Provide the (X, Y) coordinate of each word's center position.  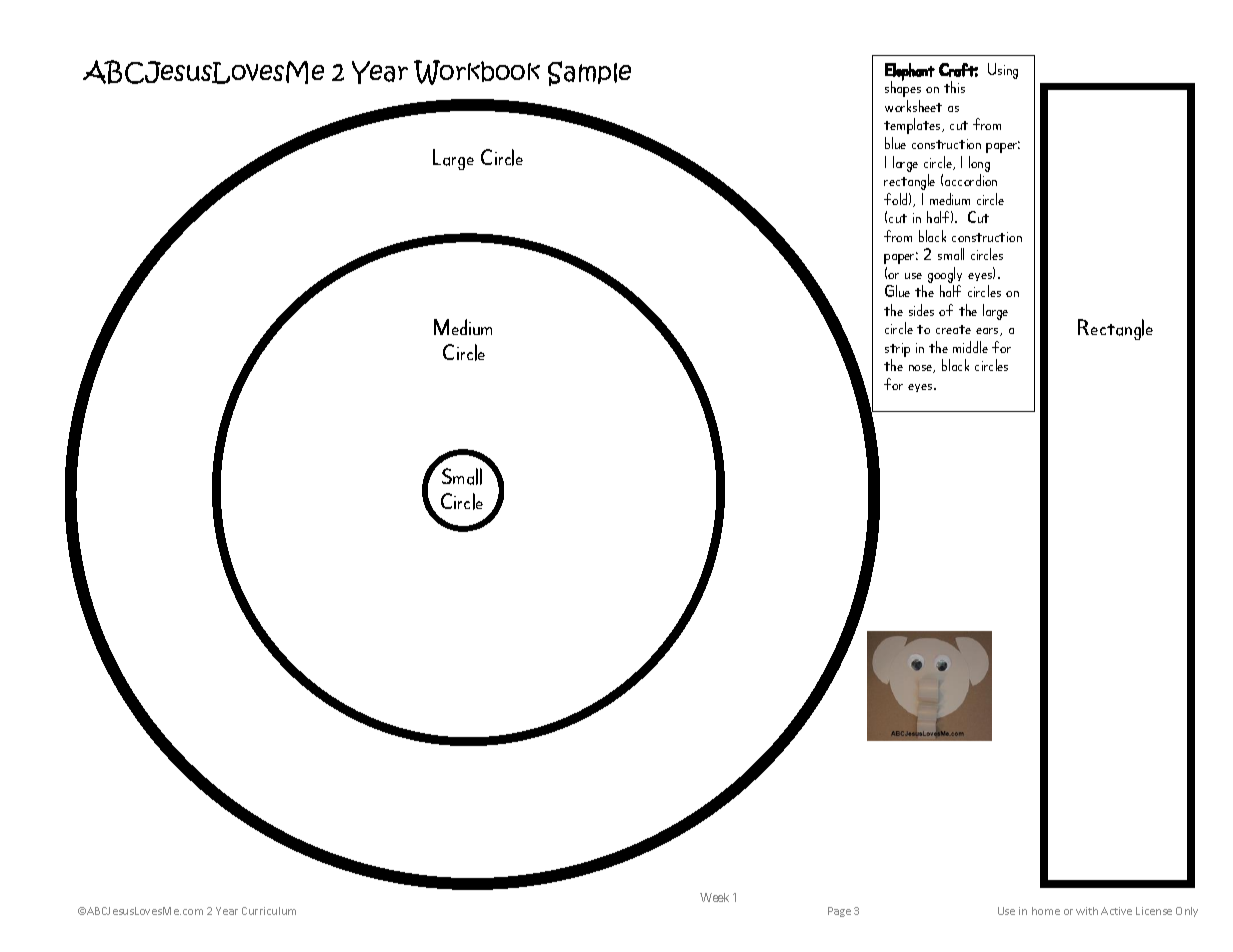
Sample (589, 73)
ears (988, 332)
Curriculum (269, 911)
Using (1003, 71)
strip (897, 351)
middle (970, 347)
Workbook (477, 72)
